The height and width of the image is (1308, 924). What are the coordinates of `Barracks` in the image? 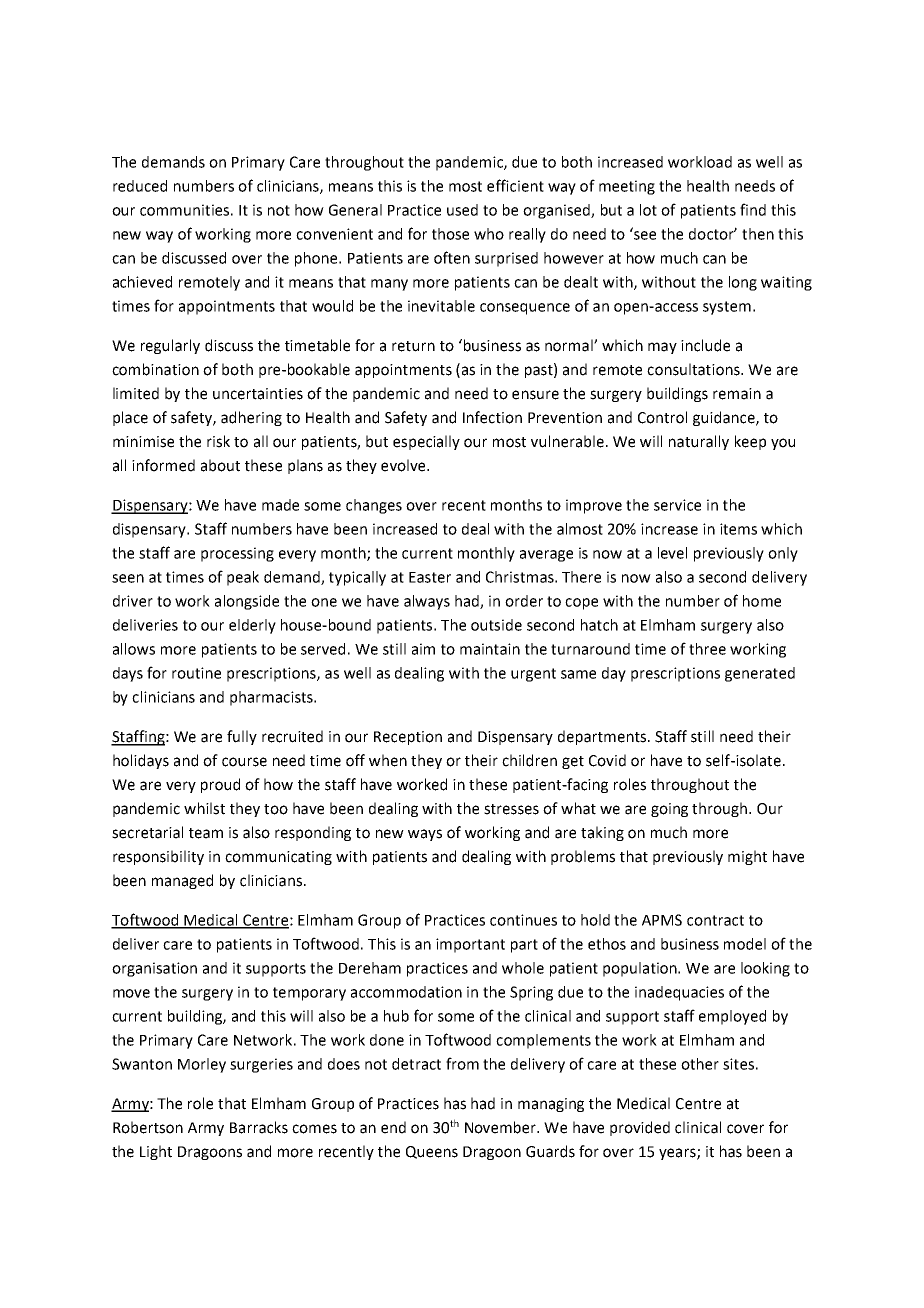 It's located at (259, 1127).
